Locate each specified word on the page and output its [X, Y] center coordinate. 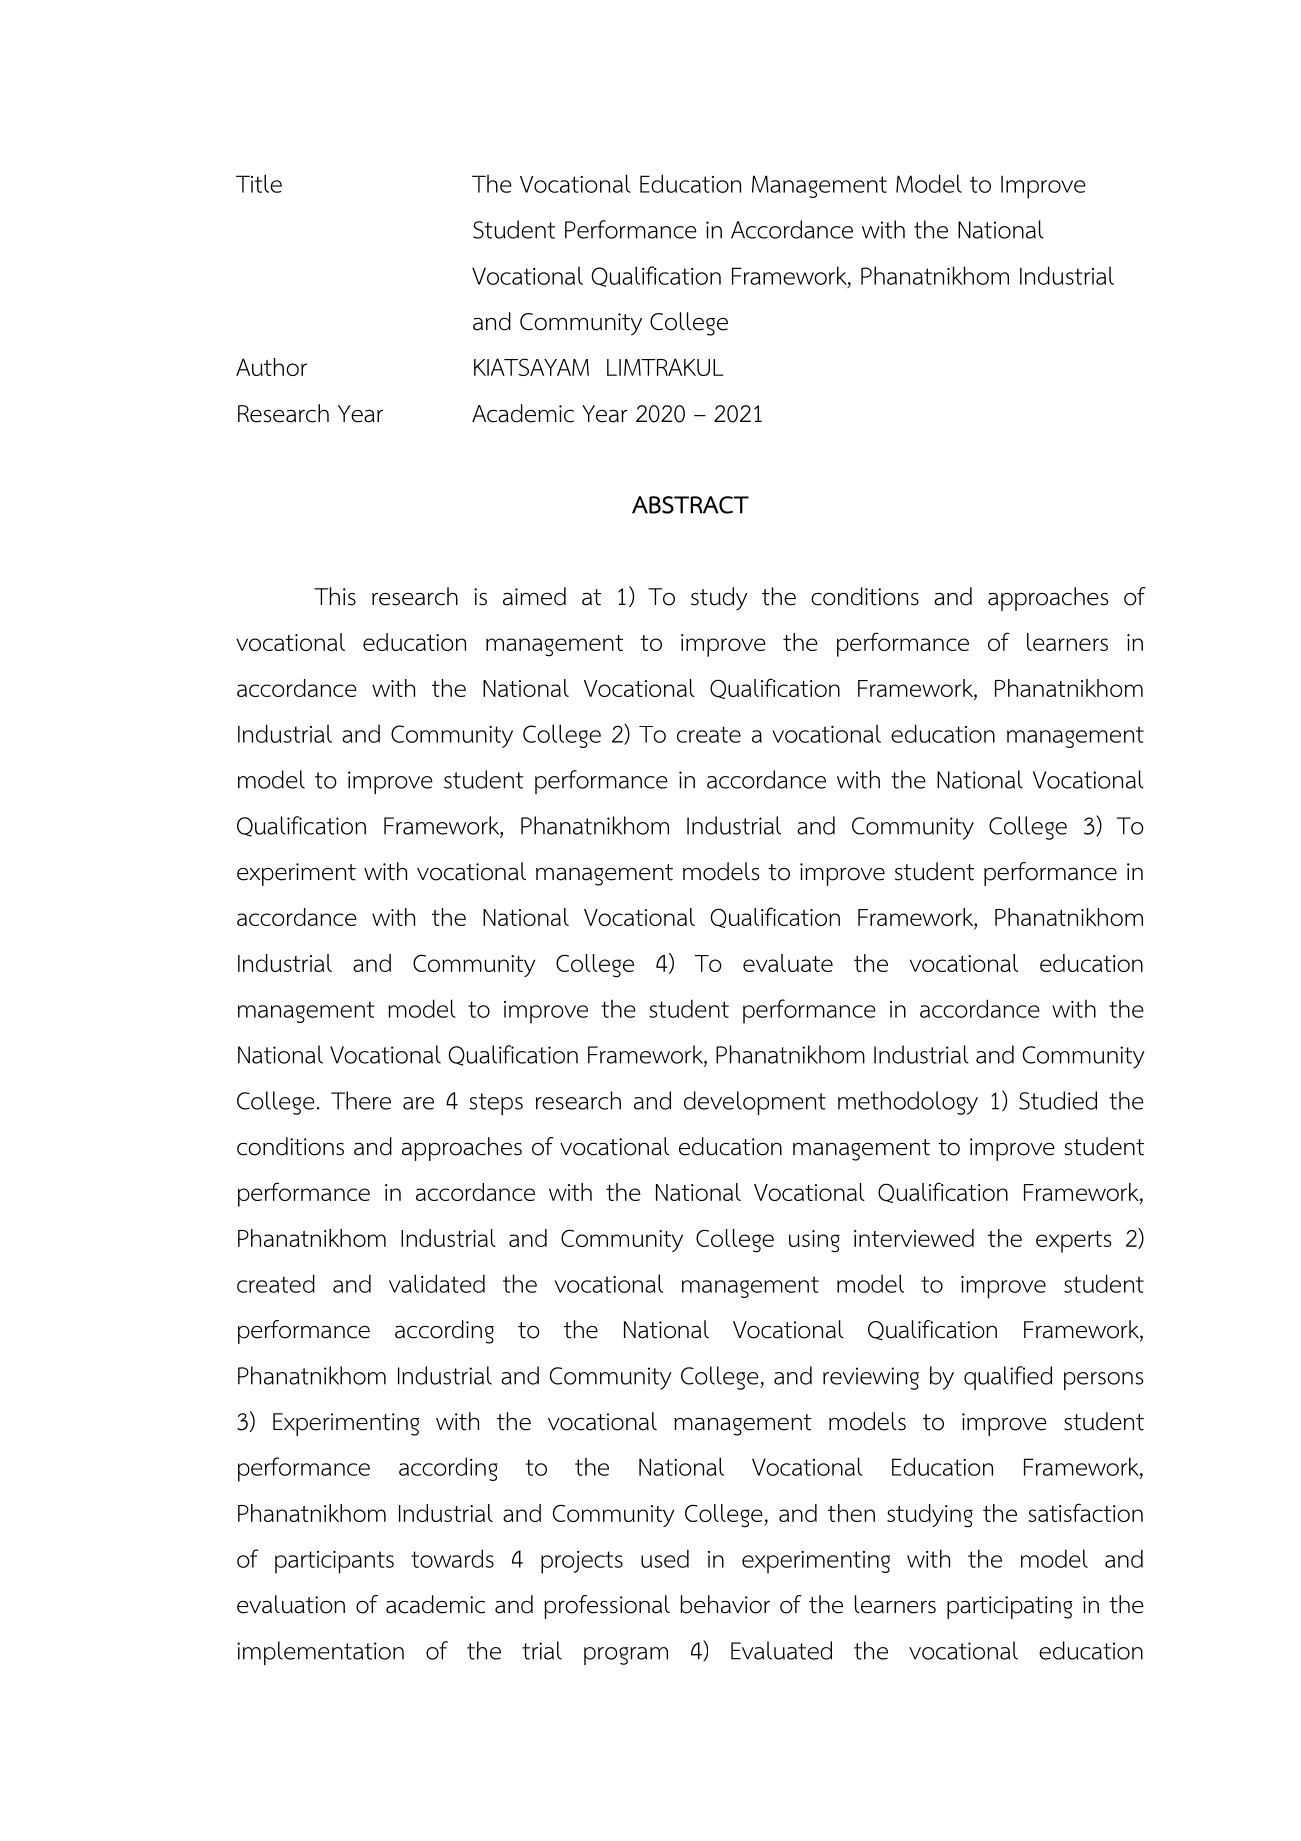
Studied [1058, 1100]
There [361, 1100]
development [755, 1103]
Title [259, 183]
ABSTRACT [690, 505]
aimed [534, 596]
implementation [320, 1653]
